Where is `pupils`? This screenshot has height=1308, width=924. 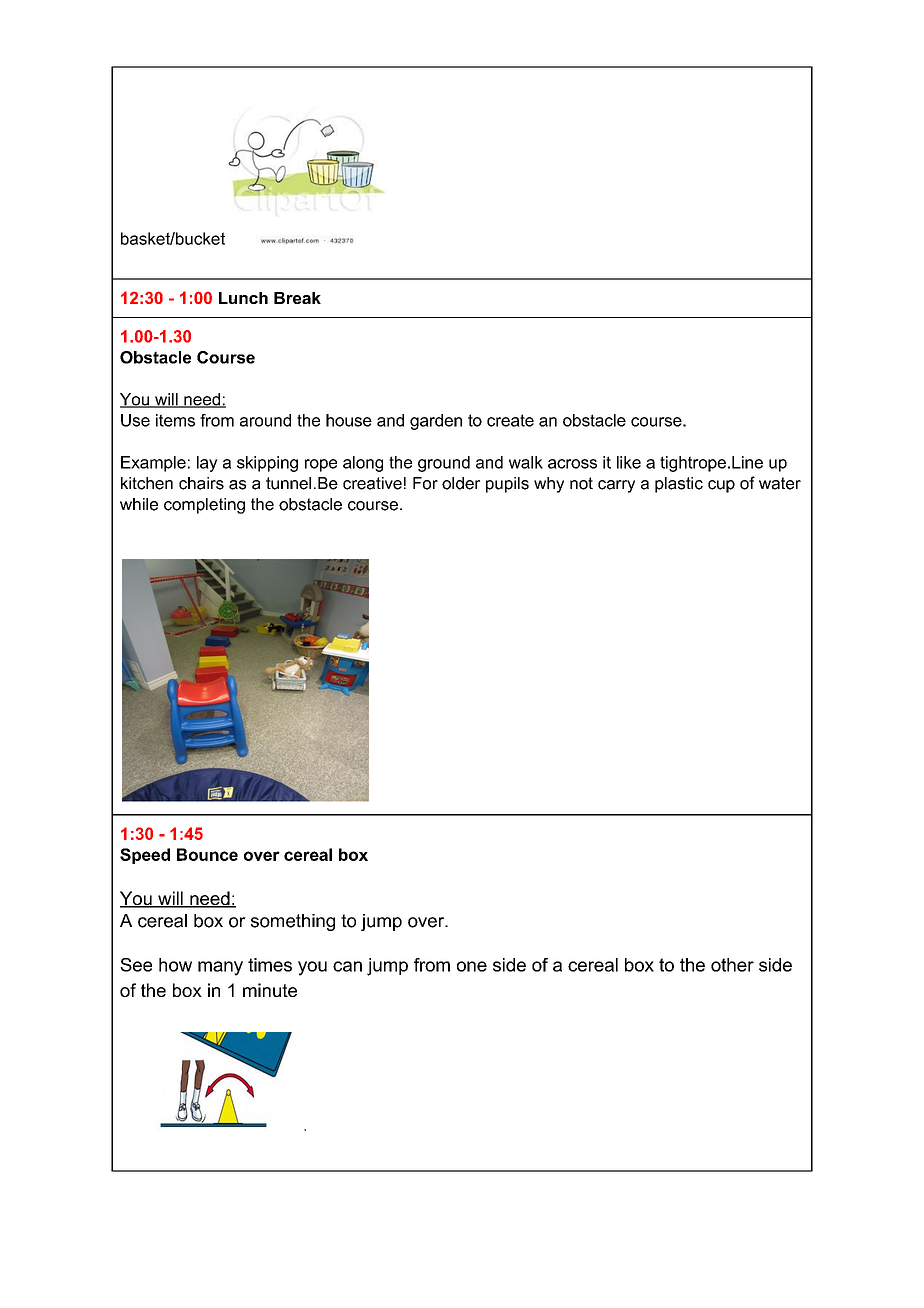
pupils is located at coordinates (507, 485).
